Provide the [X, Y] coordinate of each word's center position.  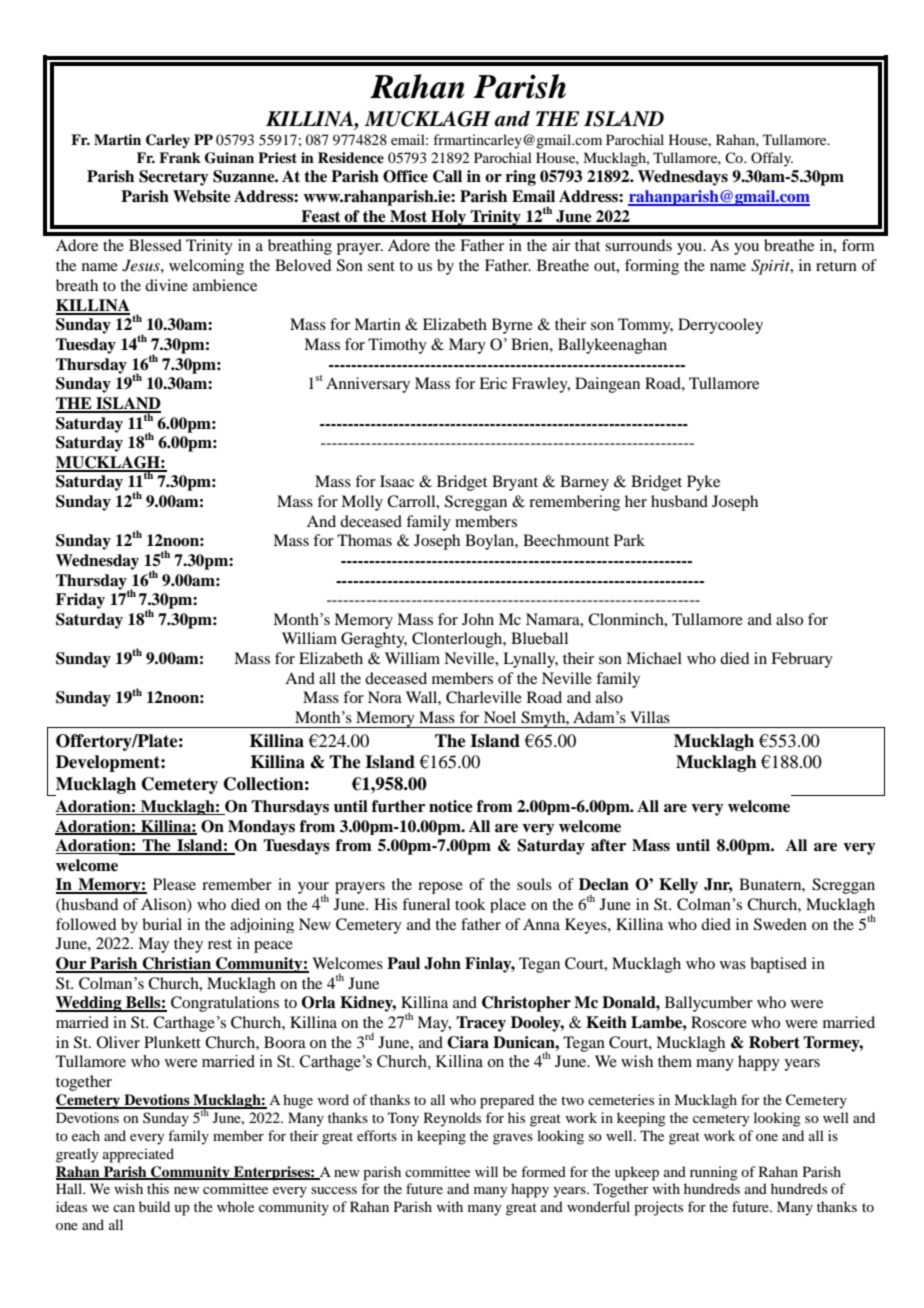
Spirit [771, 267]
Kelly [678, 886]
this [158, 1188]
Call [447, 176]
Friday [80, 601]
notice [451, 806]
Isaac [397, 481]
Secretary [174, 178]
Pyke [703, 483]
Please [174, 884]
